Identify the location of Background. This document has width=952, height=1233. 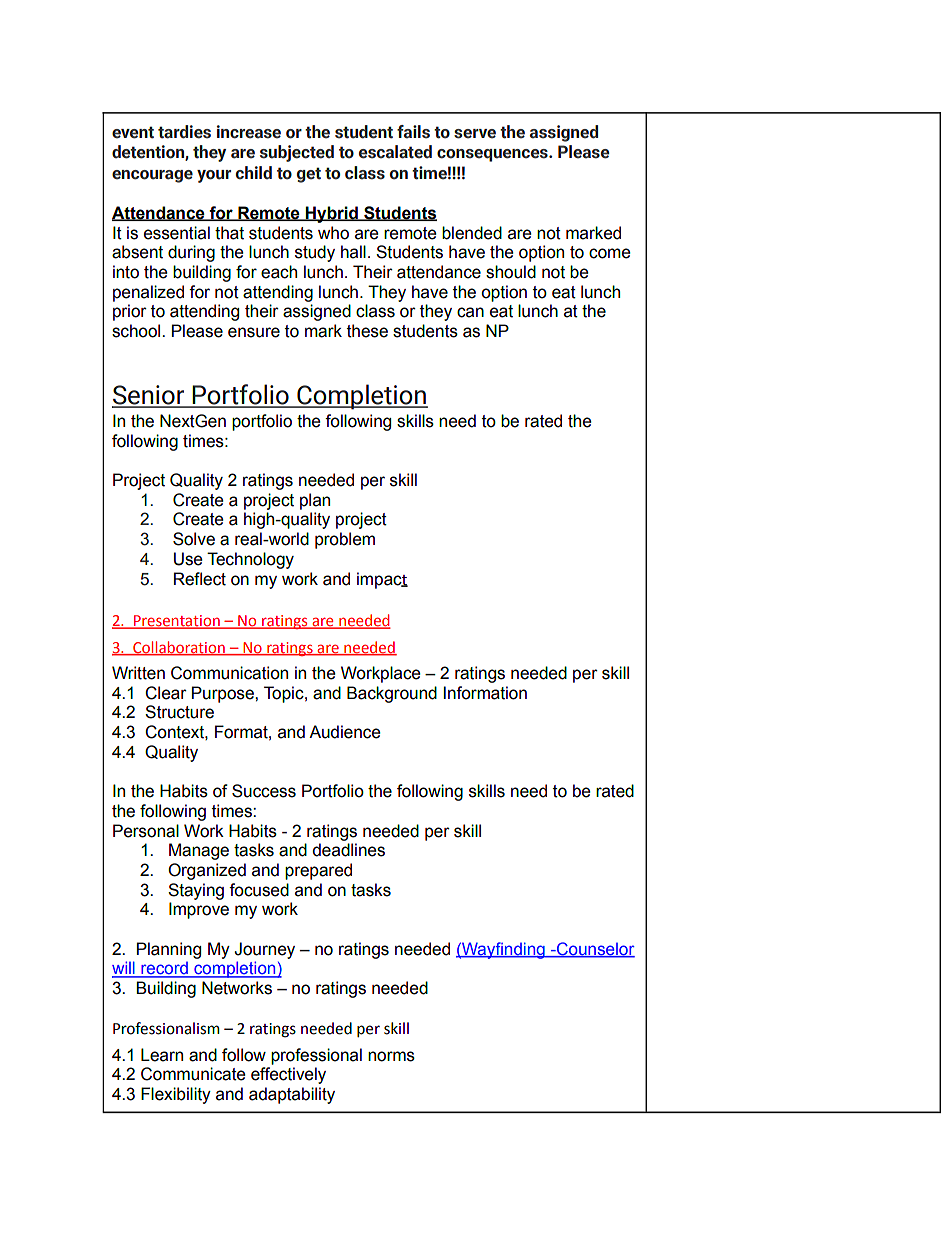
(392, 694).
